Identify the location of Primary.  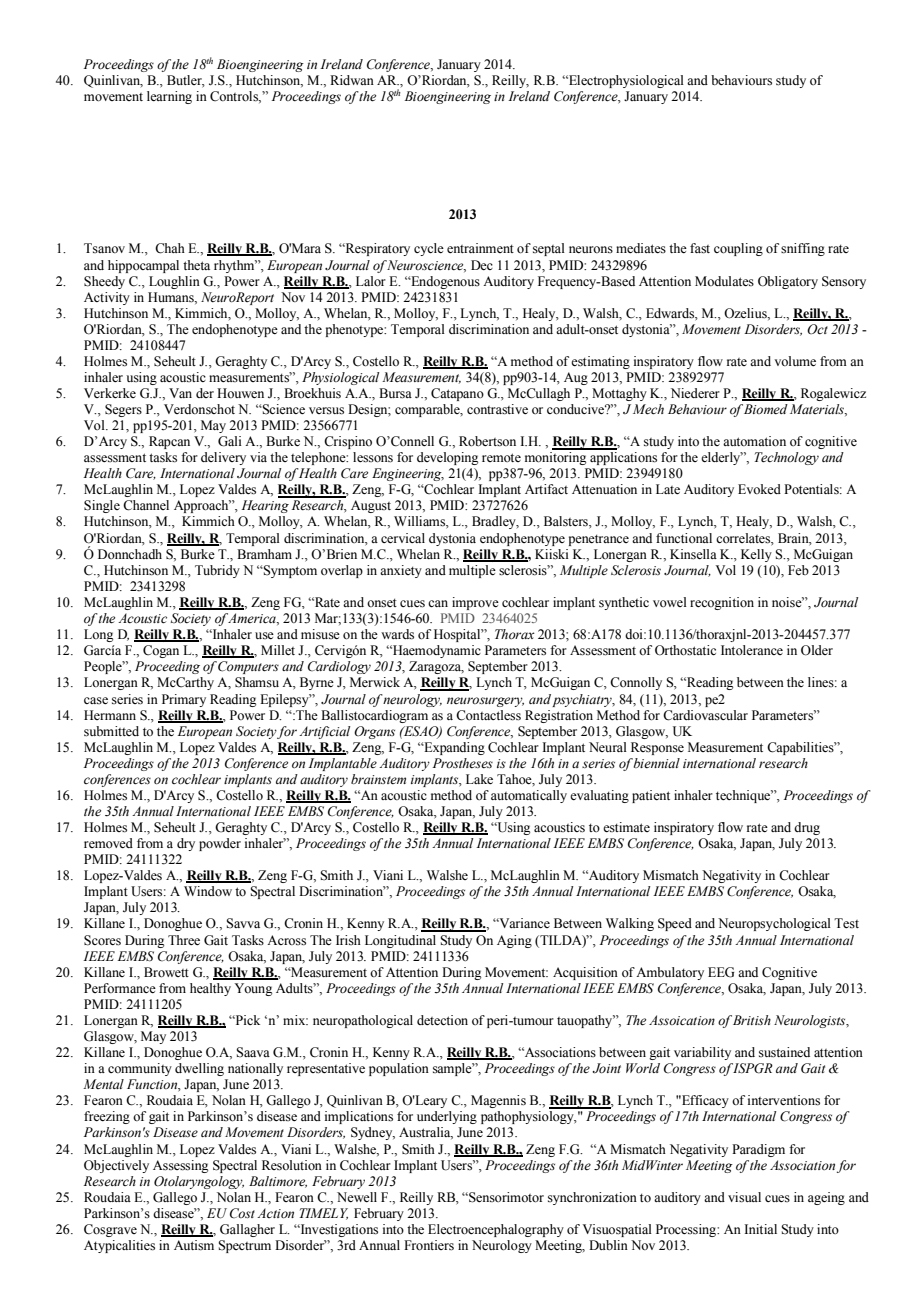
(184, 700).
